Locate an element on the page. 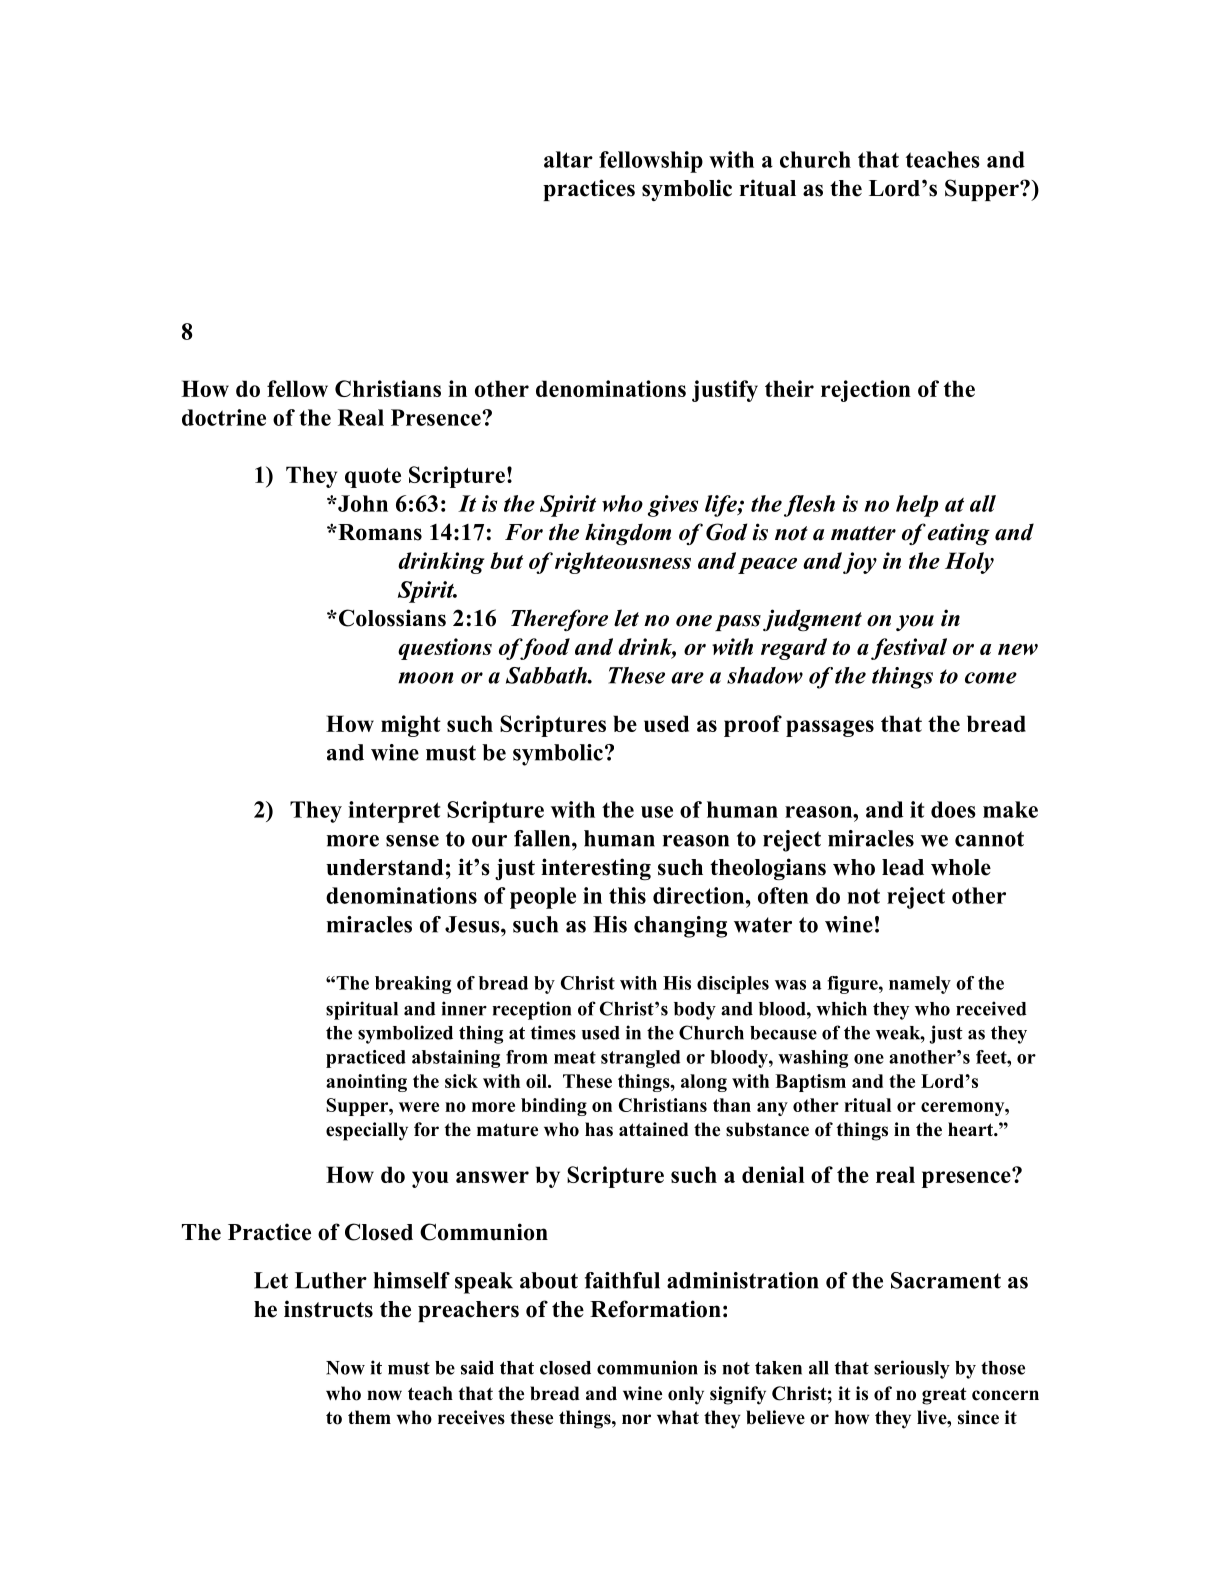 Image resolution: width=1231 pixels, height=1593 pixels. eating is located at coordinates (959, 534).
